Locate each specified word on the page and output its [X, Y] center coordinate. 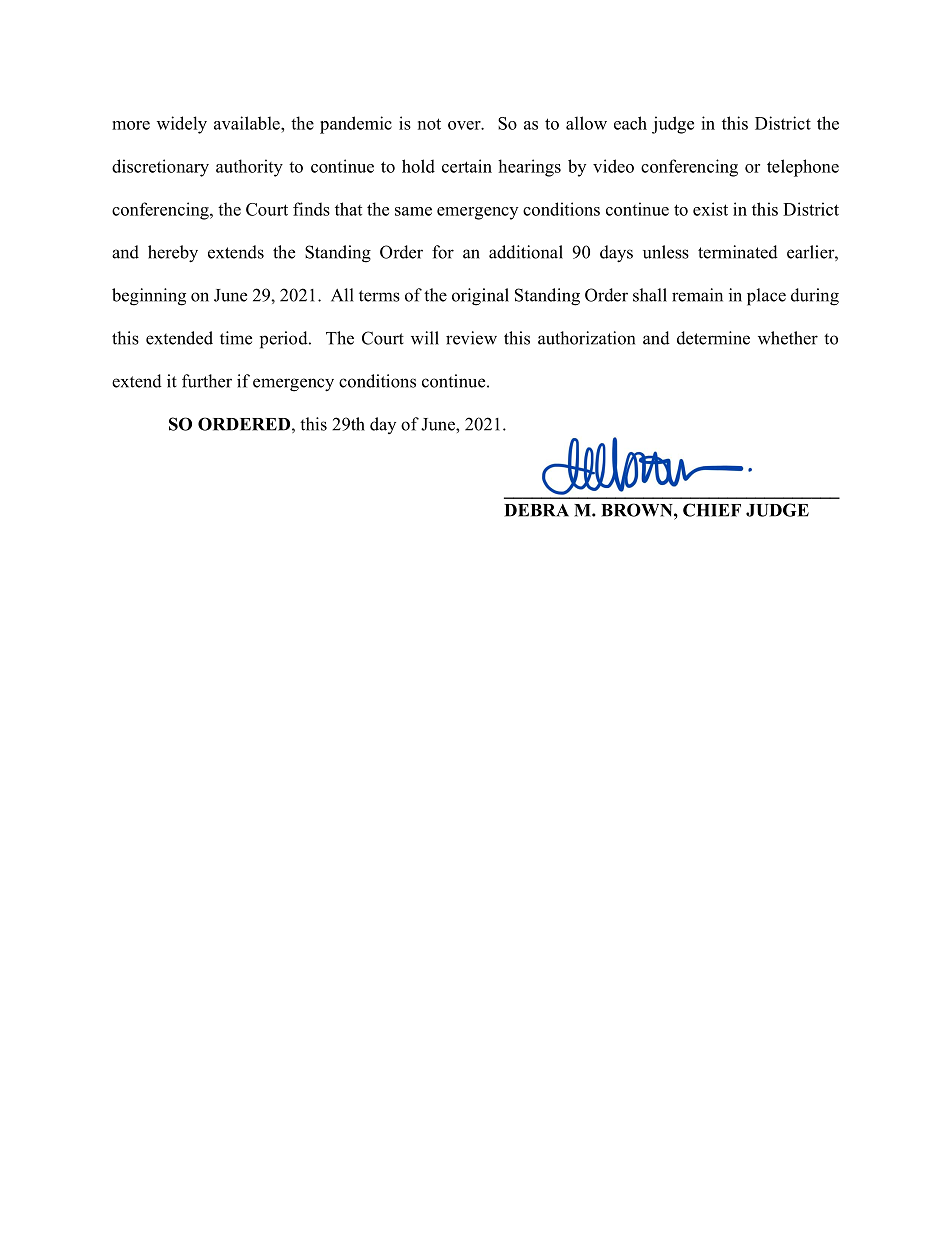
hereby [173, 254]
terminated [738, 252]
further [207, 381]
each [630, 123]
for [443, 252]
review [471, 338]
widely [182, 125]
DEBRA [536, 510]
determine [713, 338]
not [429, 124]
